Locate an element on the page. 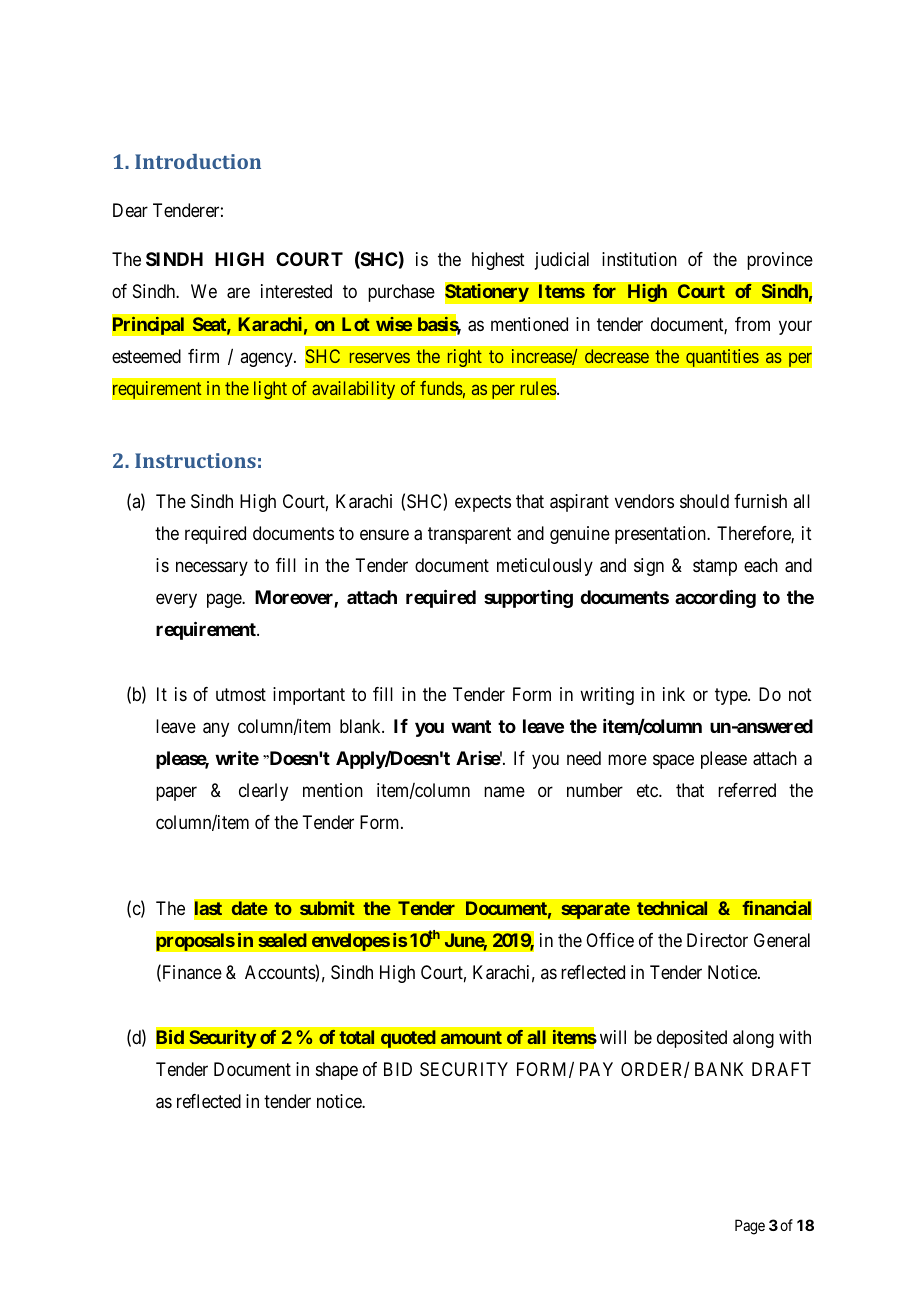 This image has width=924, height=1308. Introduction is located at coordinates (198, 161).
